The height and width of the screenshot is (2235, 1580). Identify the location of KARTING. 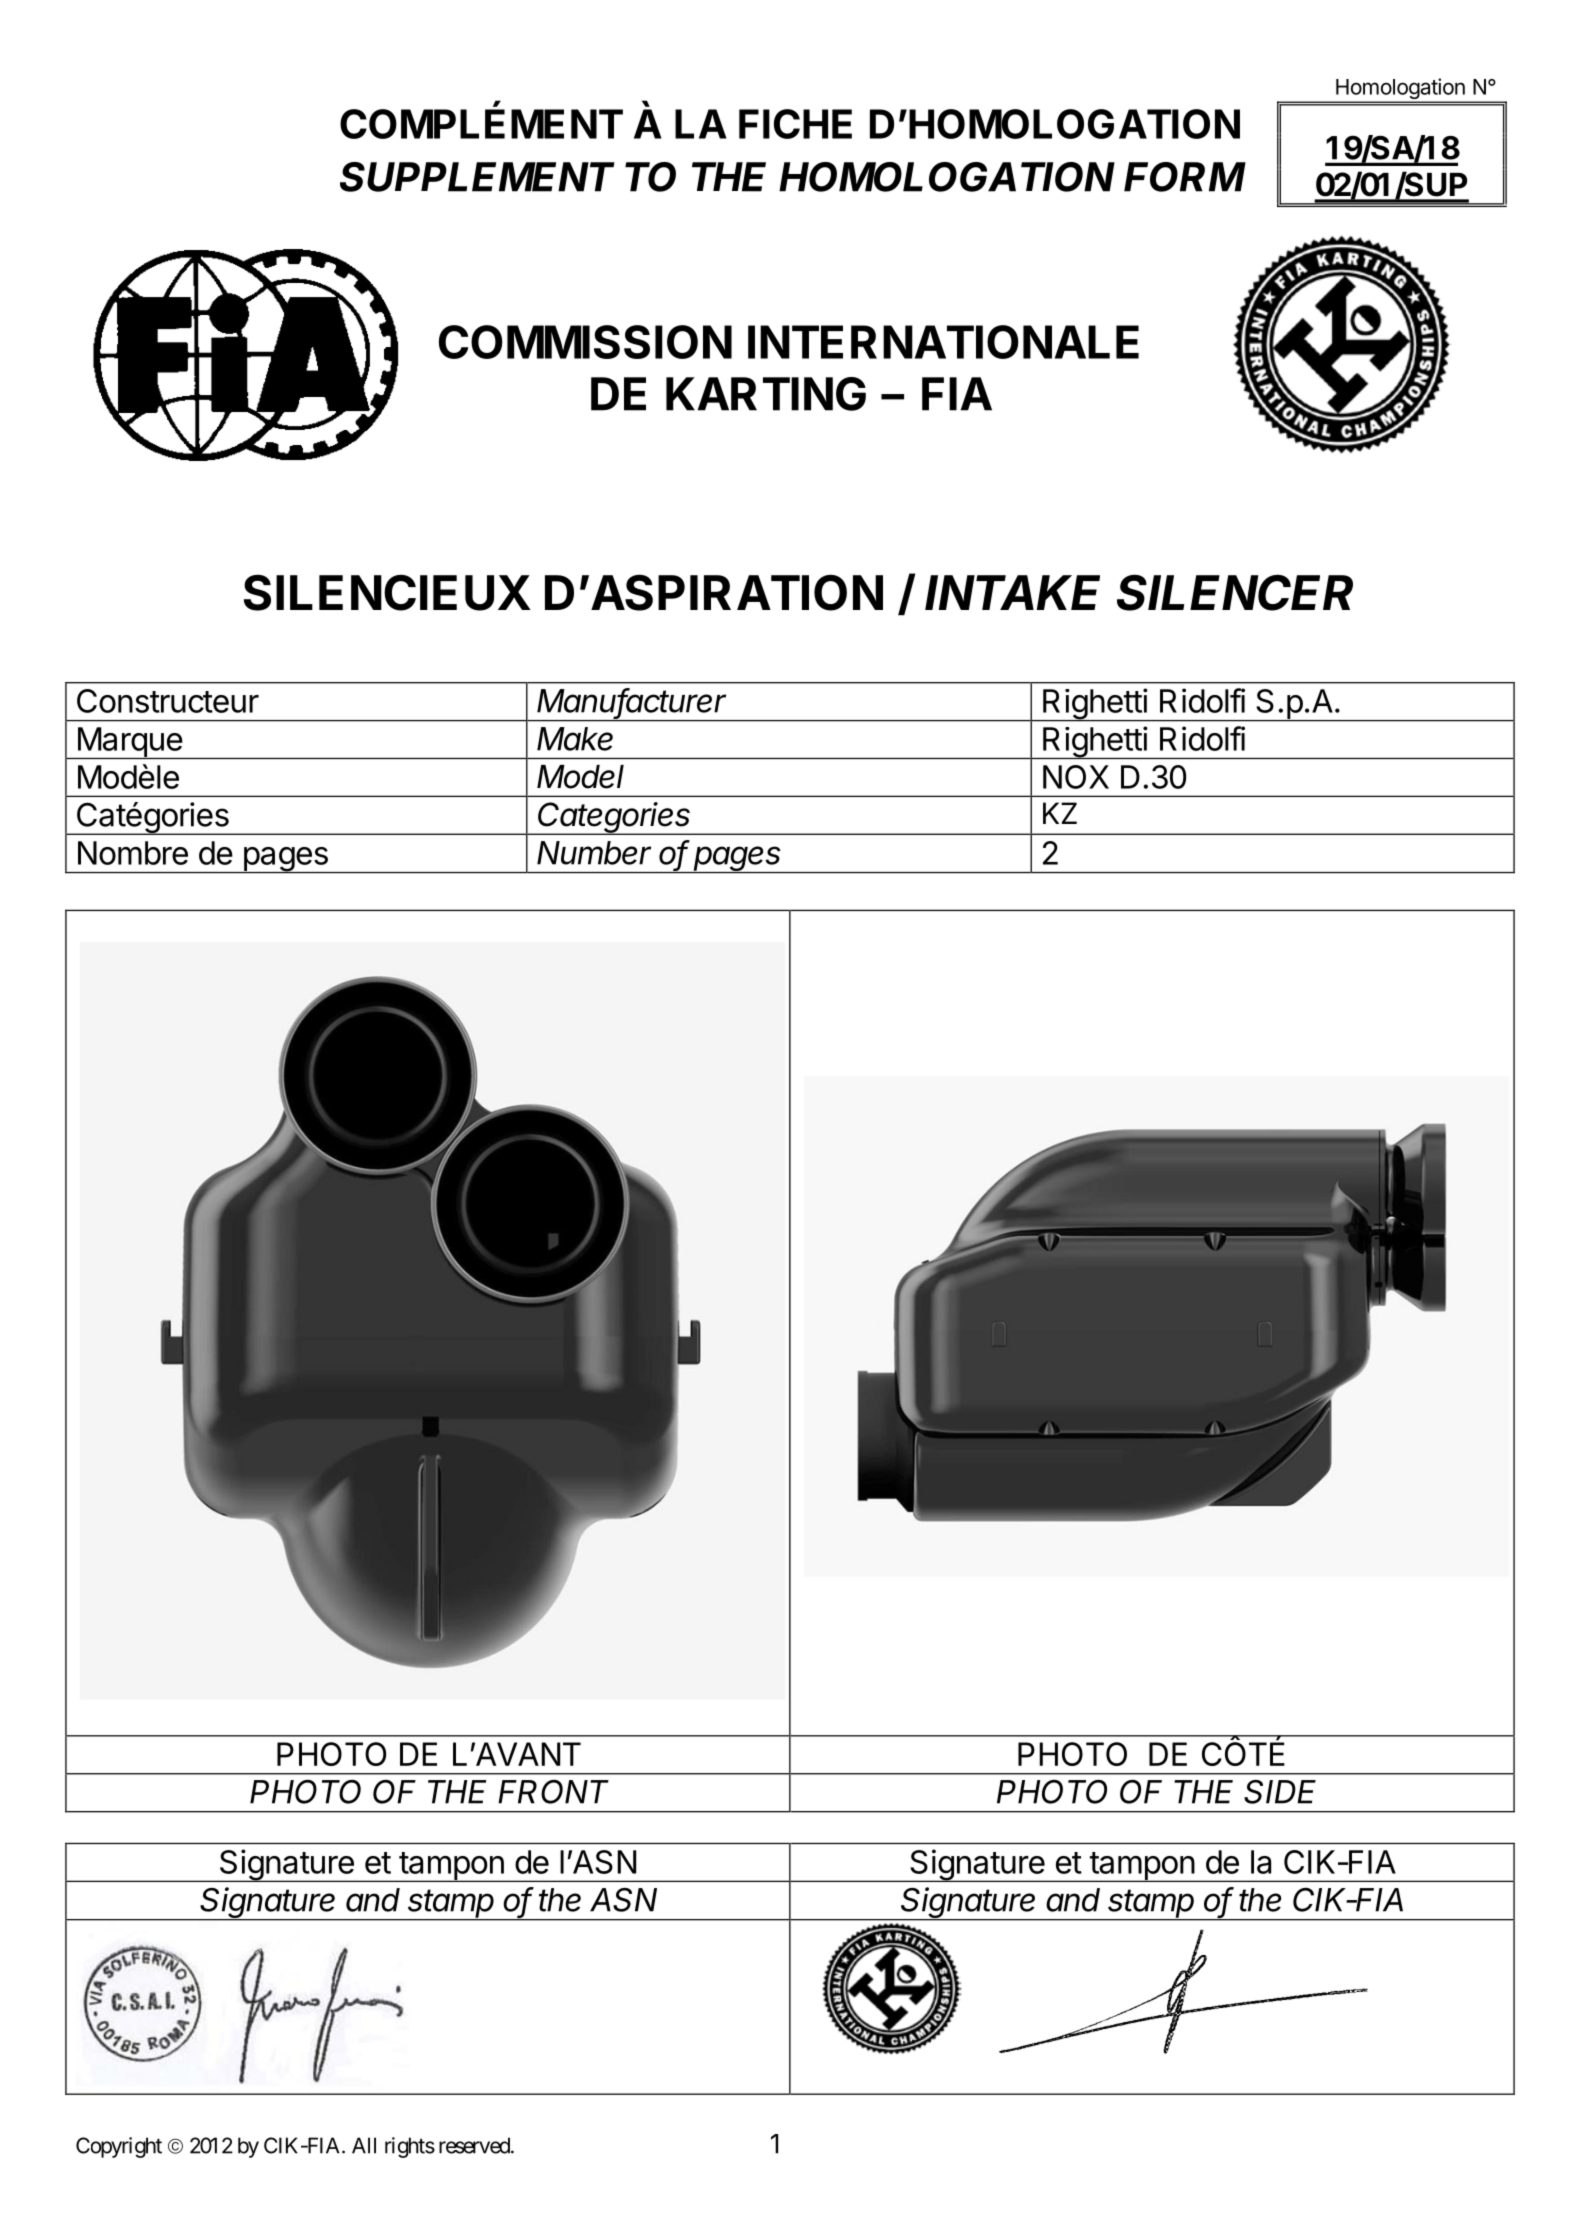
(766, 394).
